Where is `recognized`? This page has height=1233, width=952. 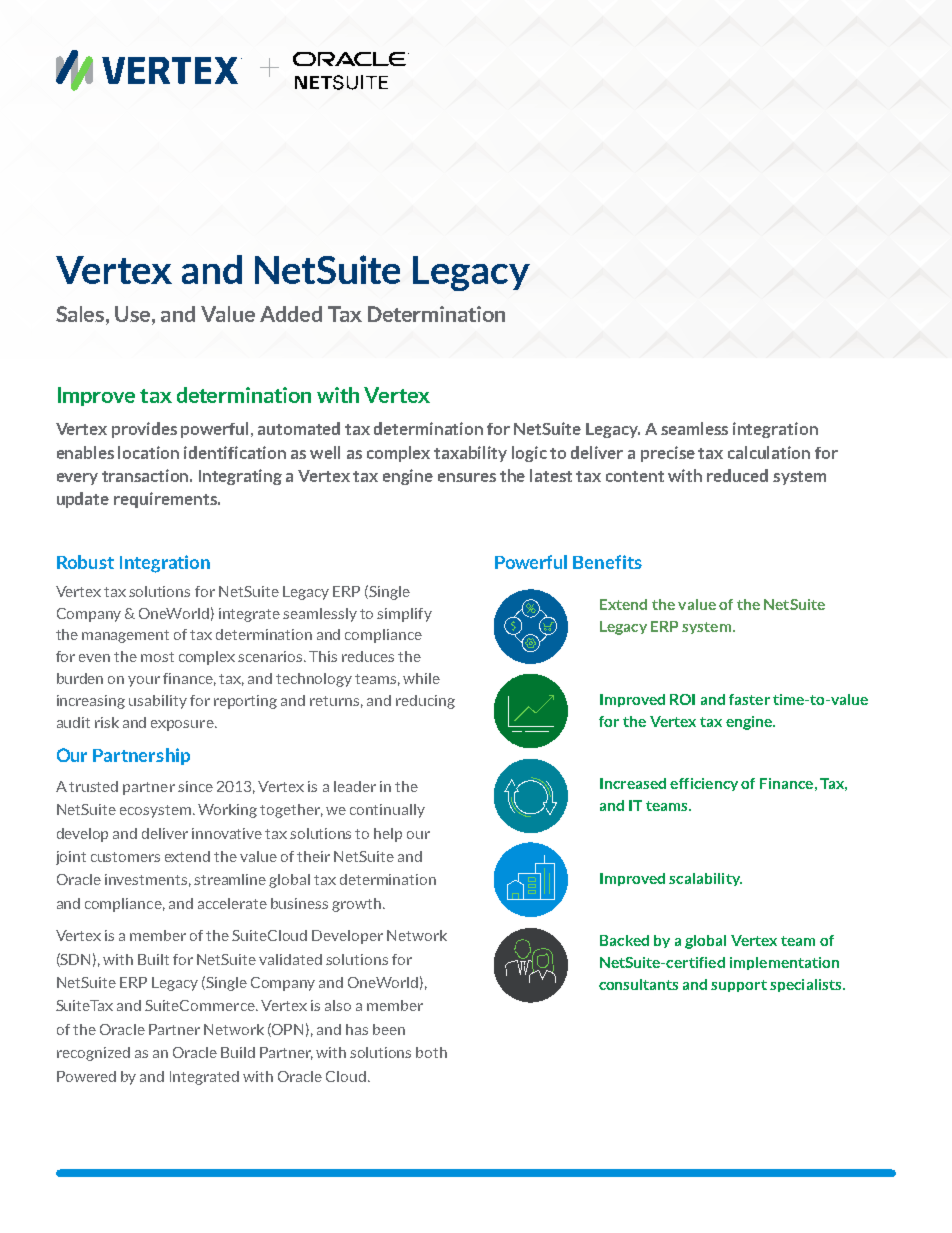
recognized is located at coordinates (93, 1054).
